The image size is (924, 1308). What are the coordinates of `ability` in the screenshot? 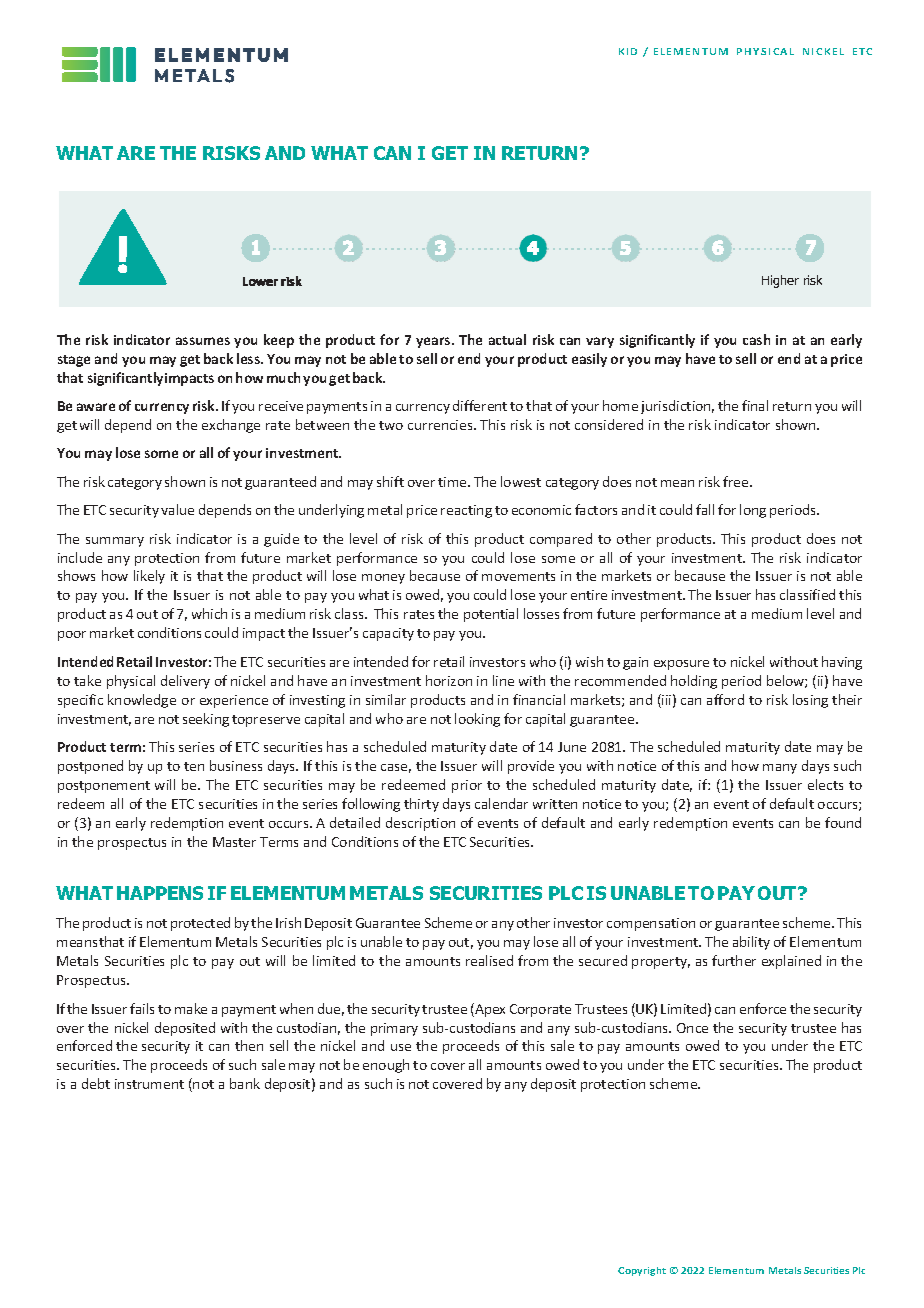 It's located at (751, 943).
